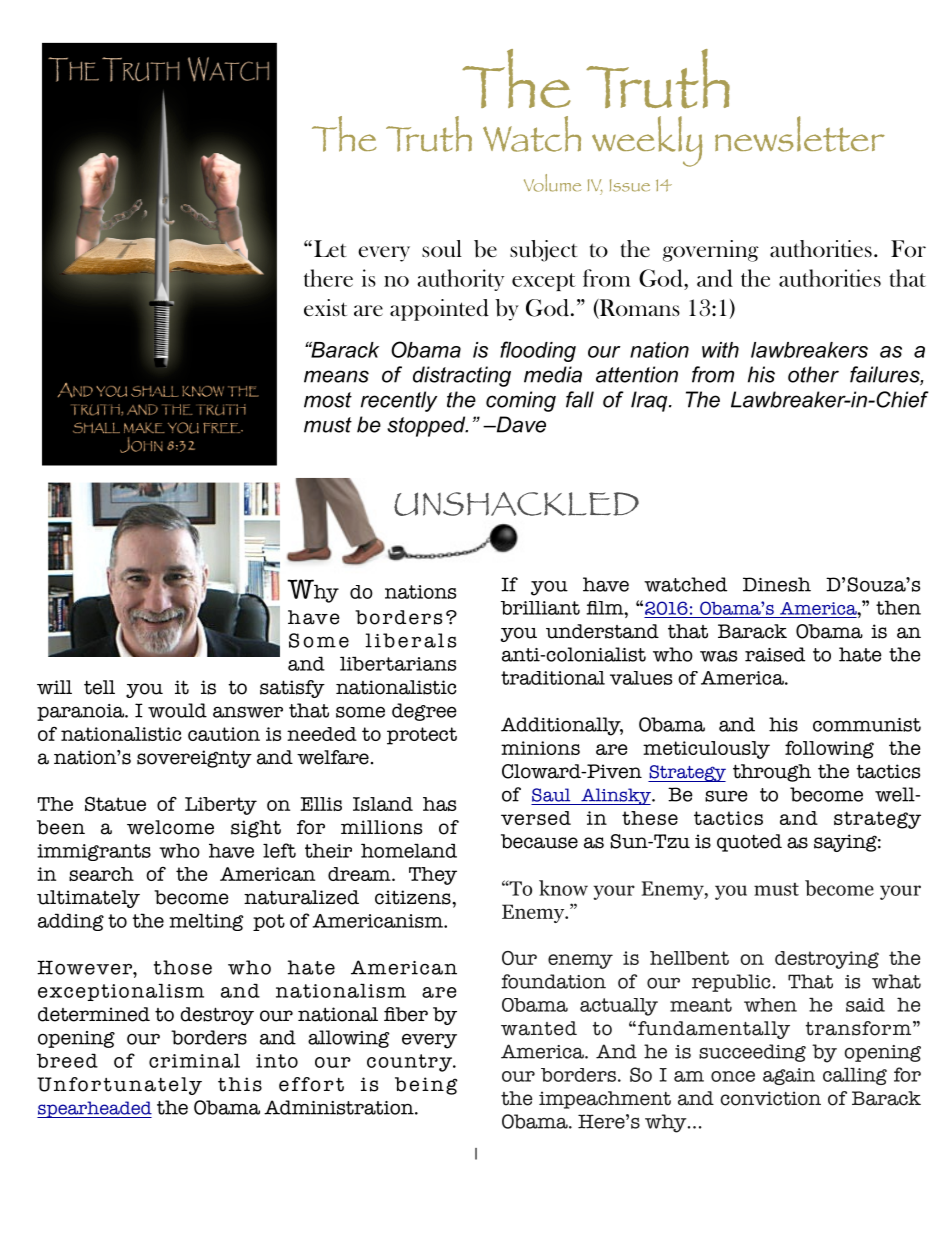 This document has width=952, height=1233. What do you see at coordinates (194, 1060) in the document?
I see `criminal` at bounding box center [194, 1060].
